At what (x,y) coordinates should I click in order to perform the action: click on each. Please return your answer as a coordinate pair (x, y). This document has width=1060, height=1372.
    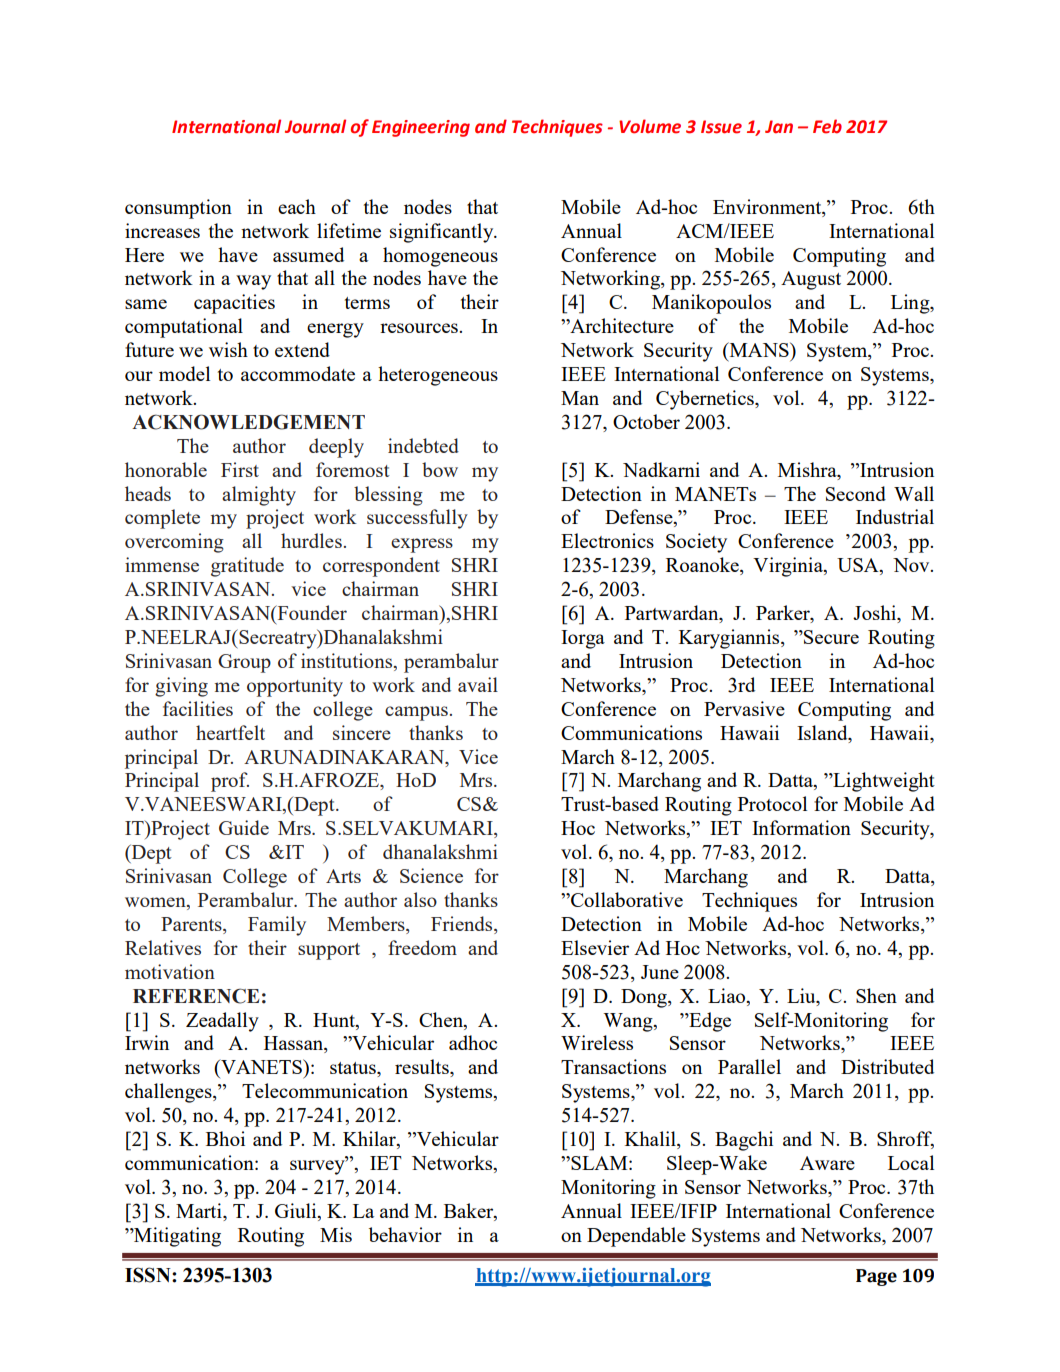
    Looking at the image, I should click on (297, 206).
